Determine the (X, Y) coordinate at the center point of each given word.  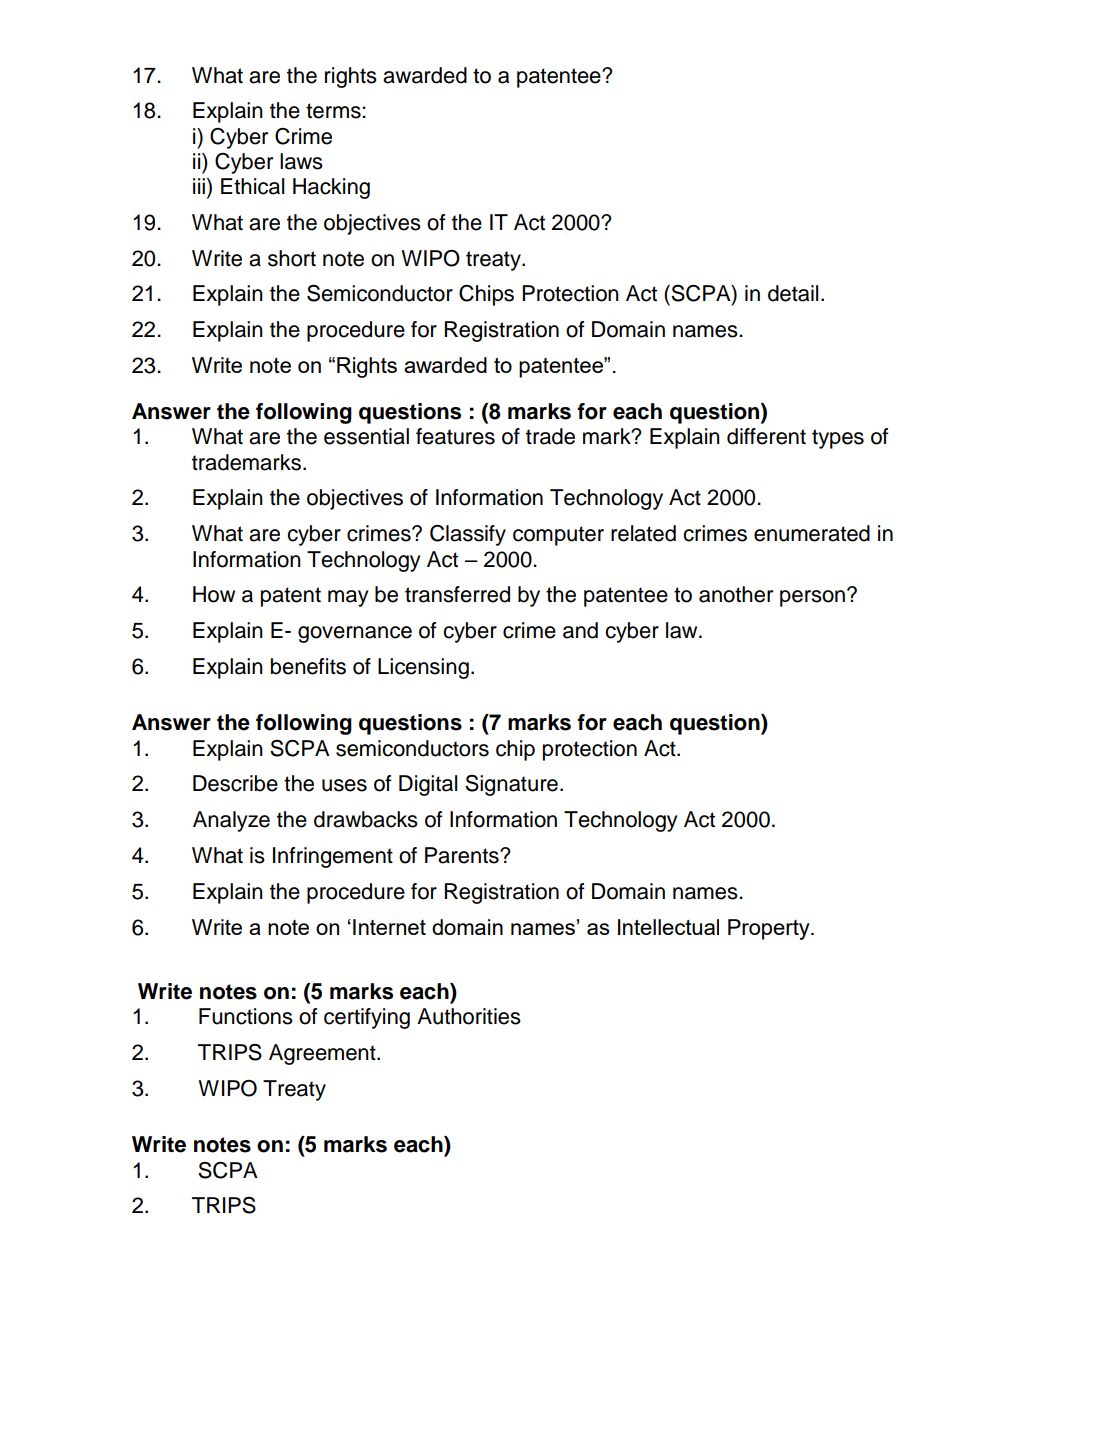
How (214, 594)
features (455, 436)
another (736, 594)
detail (793, 293)
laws (301, 161)
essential (366, 436)
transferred (457, 594)
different (766, 436)
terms (334, 111)
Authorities (469, 1016)
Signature (511, 785)
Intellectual (668, 927)
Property (770, 929)
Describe (235, 783)
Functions (246, 1016)
